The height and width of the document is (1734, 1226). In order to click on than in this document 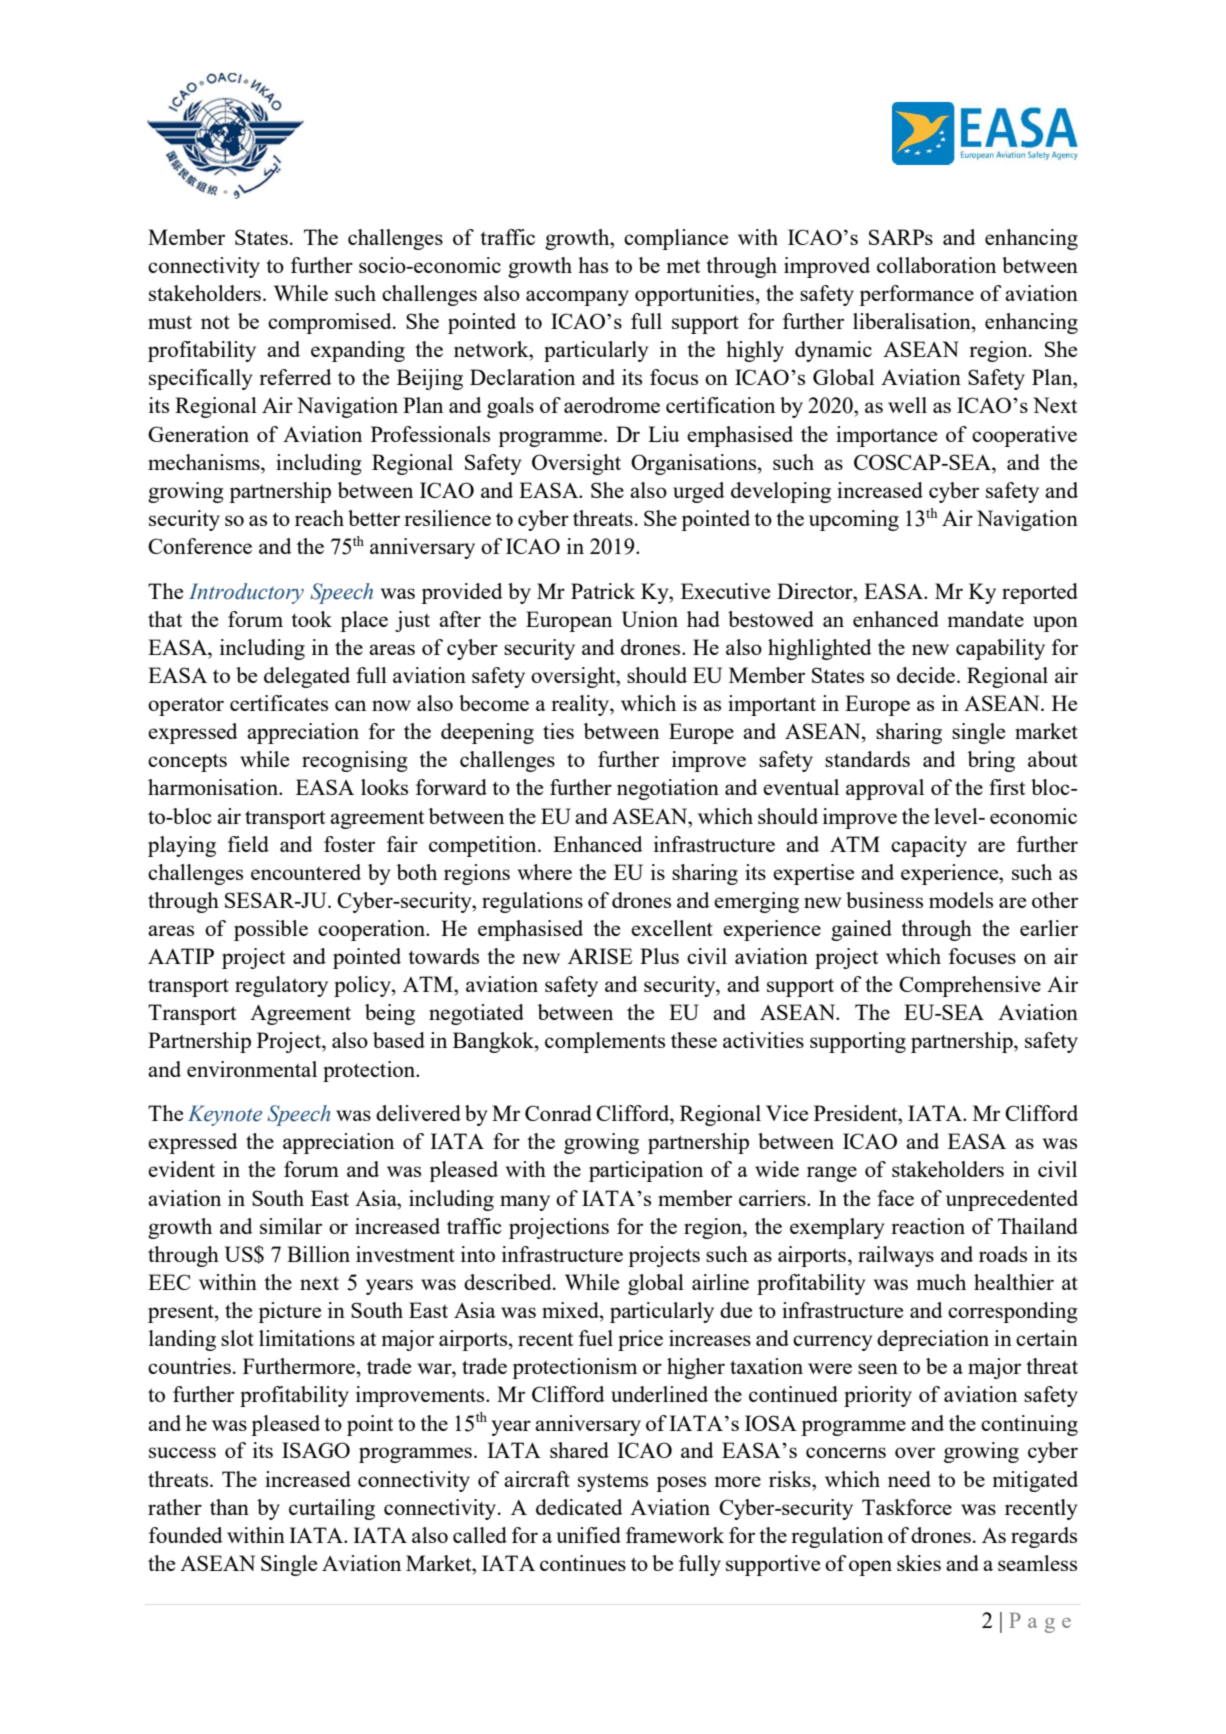, I will do `click(229, 1507)`.
